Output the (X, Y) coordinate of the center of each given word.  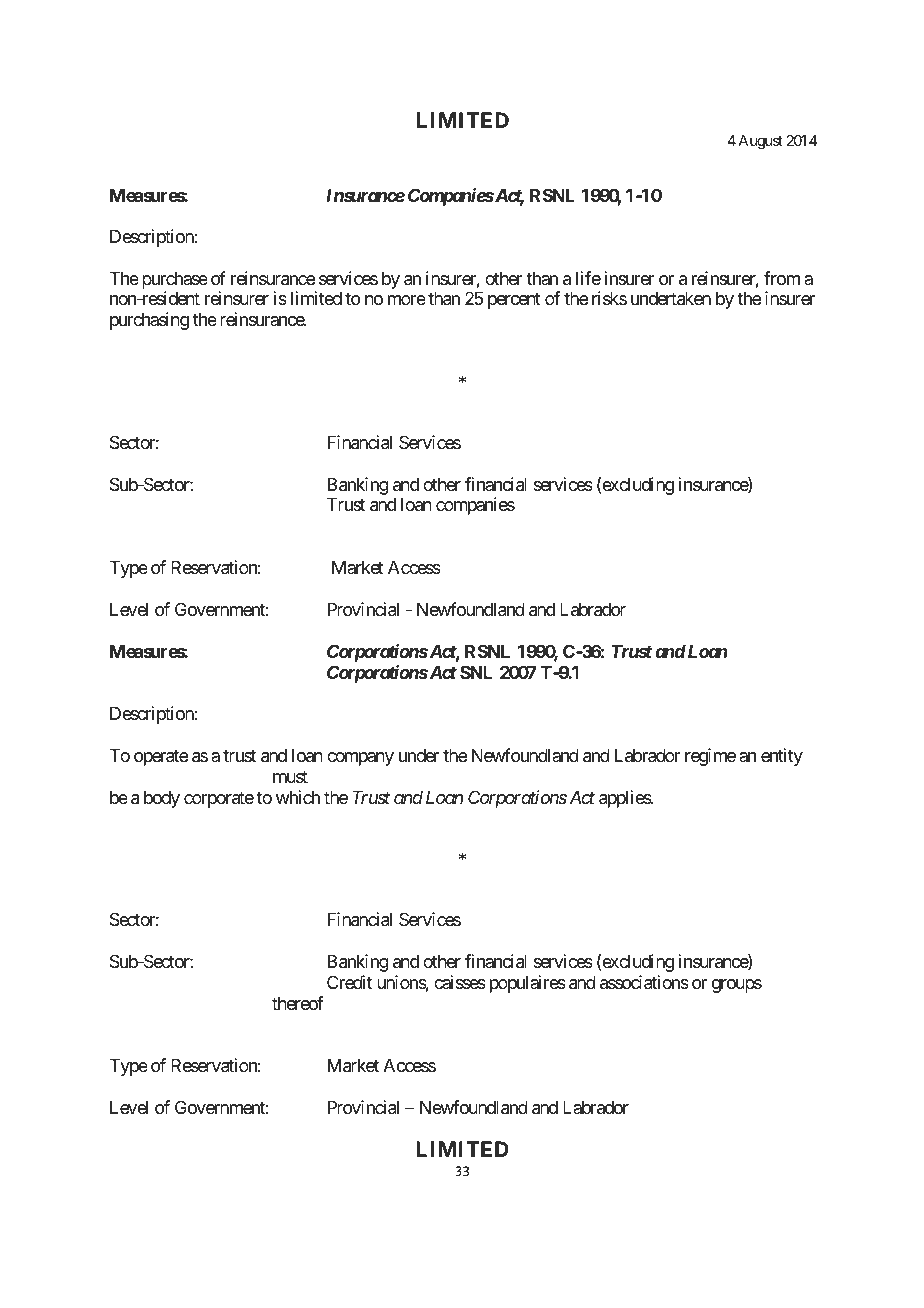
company (360, 759)
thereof (298, 1003)
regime (710, 757)
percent (514, 301)
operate (161, 757)
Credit (349, 982)
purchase (175, 280)
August (760, 142)
